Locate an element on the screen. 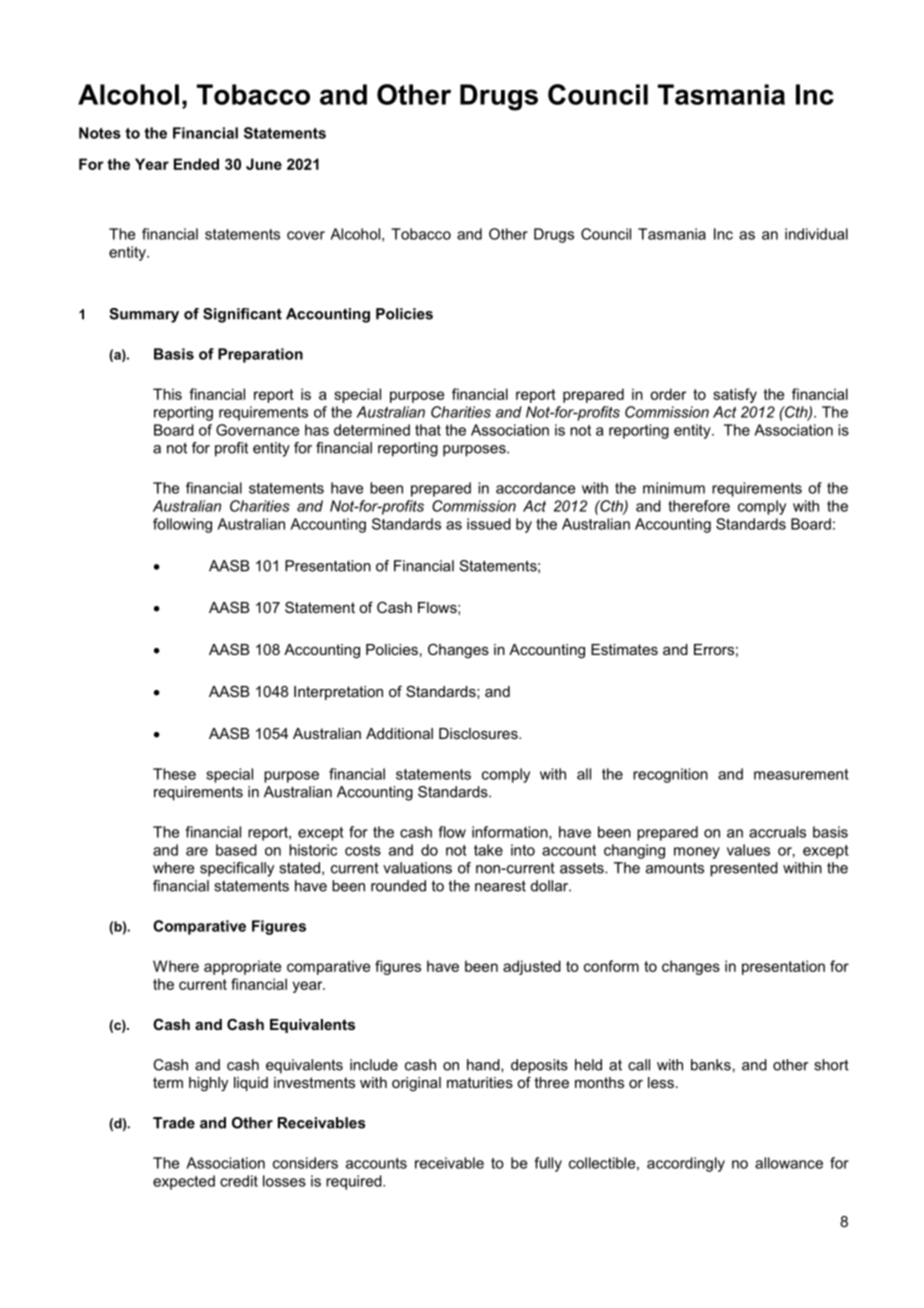 Image resolution: width=924 pixels, height=1308 pixels. Trade is located at coordinates (174, 1123).
